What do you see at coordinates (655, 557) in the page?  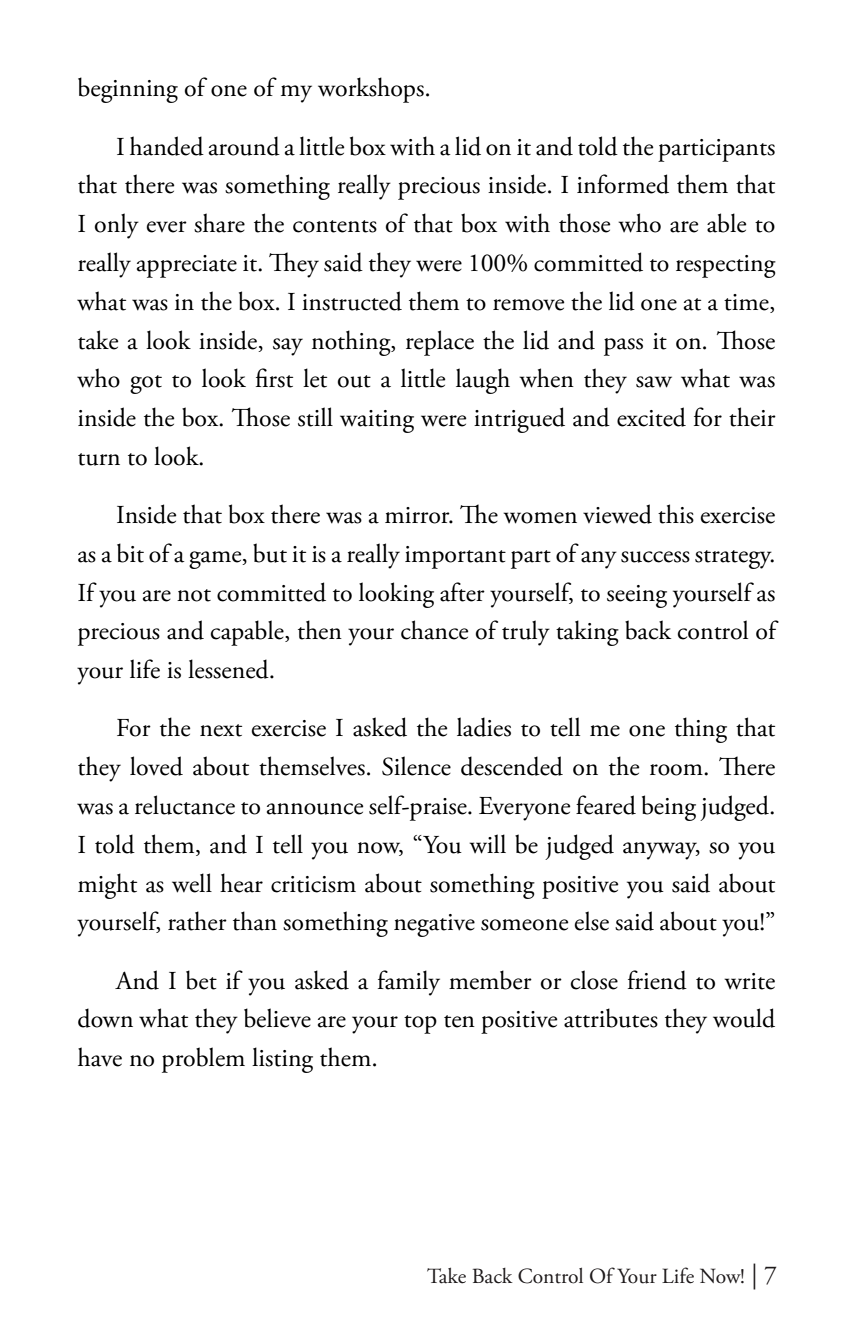 I see `success` at bounding box center [655, 557].
